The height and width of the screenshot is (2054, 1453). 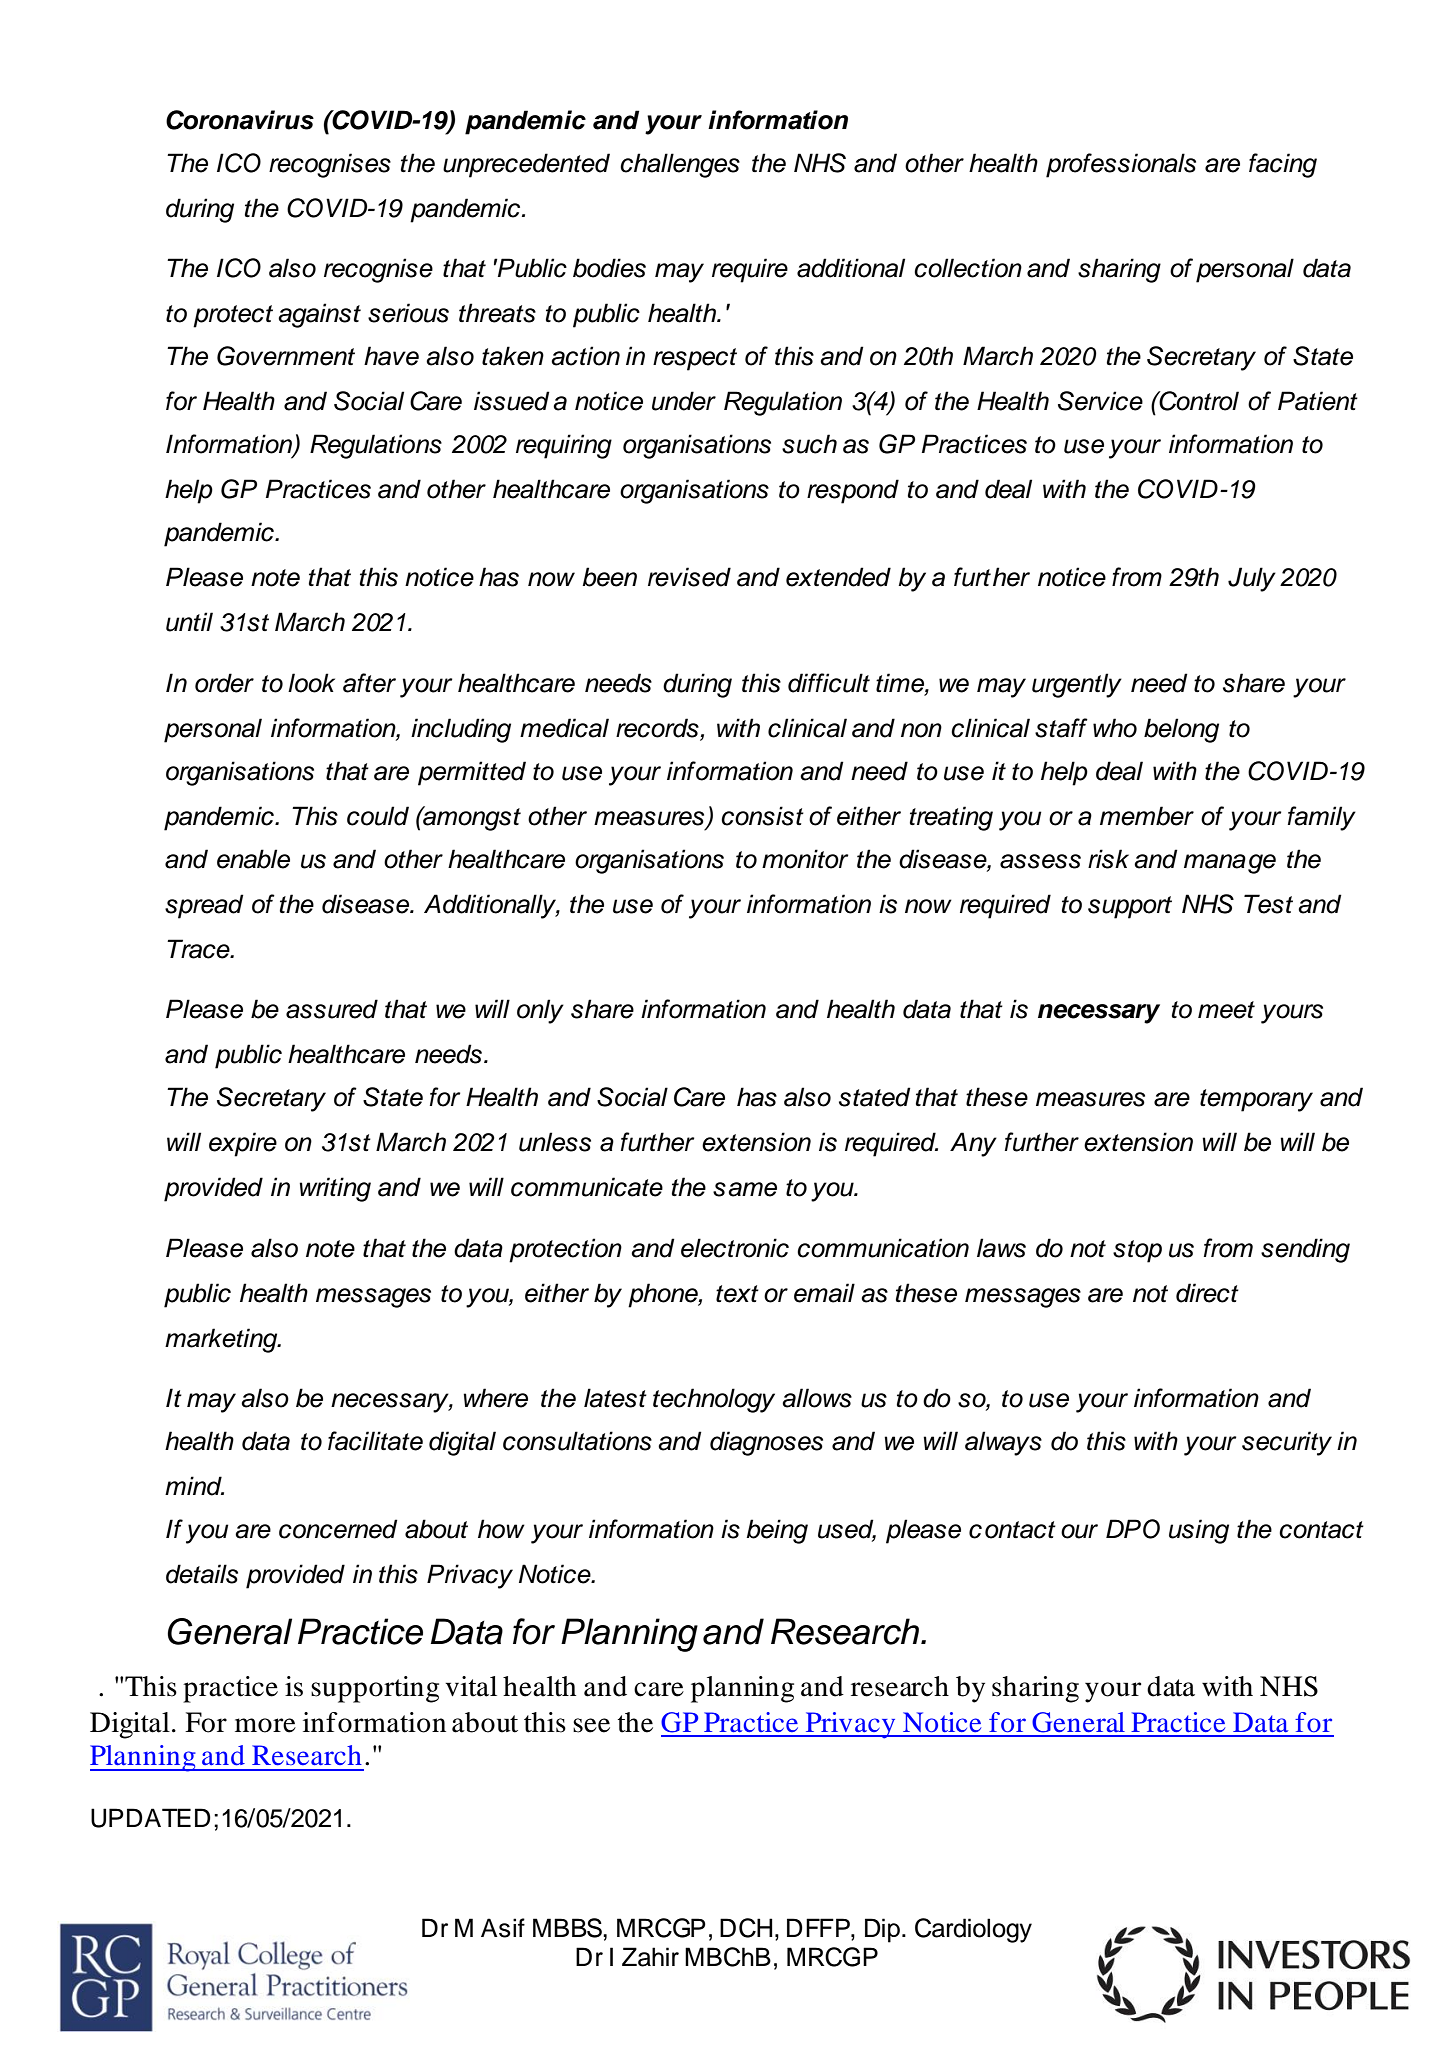 What do you see at coordinates (689, 577) in the screenshot?
I see `revised` at bounding box center [689, 577].
